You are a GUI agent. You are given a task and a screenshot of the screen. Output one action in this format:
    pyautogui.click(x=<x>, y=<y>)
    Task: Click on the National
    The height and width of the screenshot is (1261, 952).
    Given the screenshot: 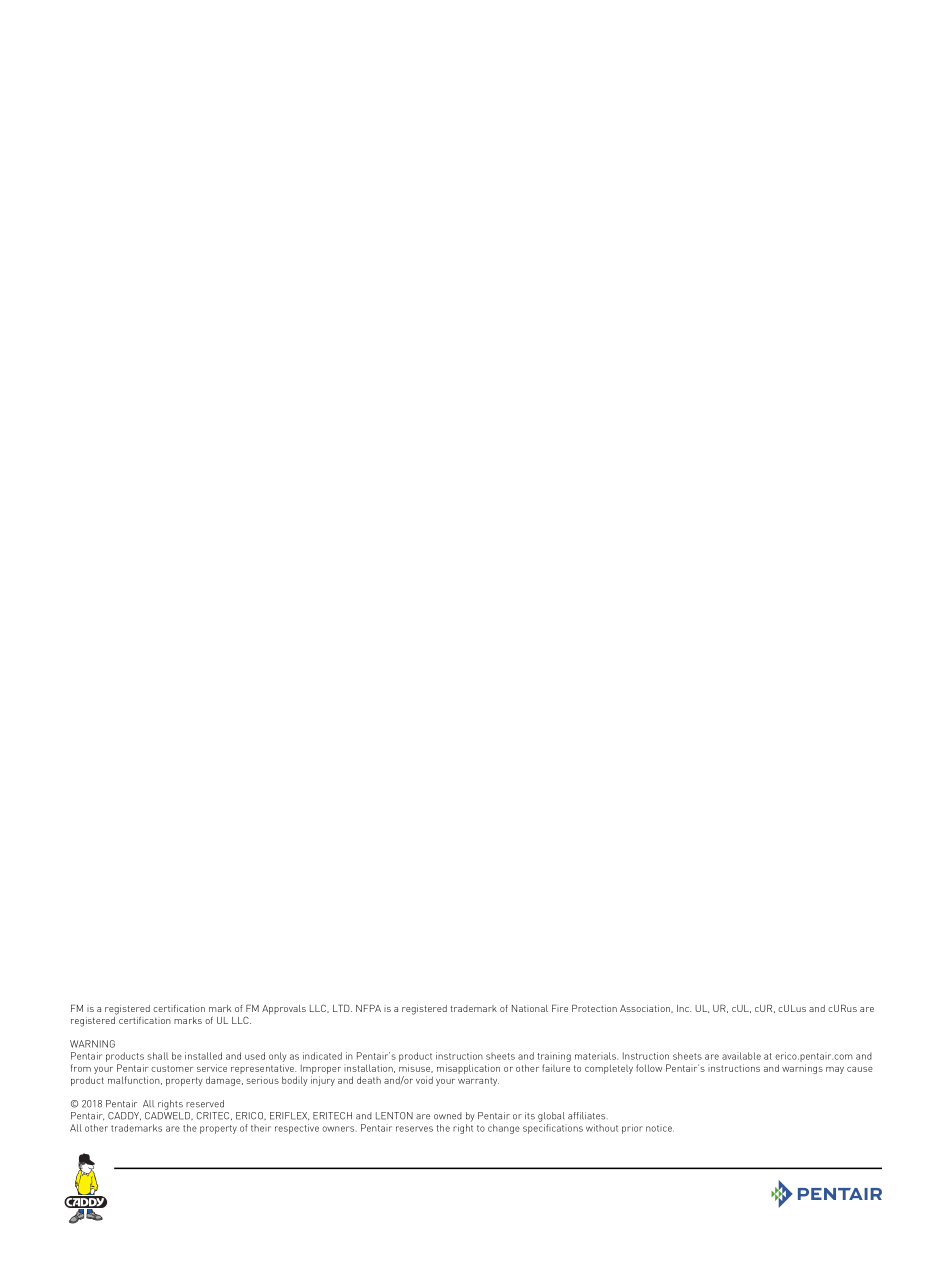 What is the action you would take?
    pyautogui.click(x=530, y=1008)
